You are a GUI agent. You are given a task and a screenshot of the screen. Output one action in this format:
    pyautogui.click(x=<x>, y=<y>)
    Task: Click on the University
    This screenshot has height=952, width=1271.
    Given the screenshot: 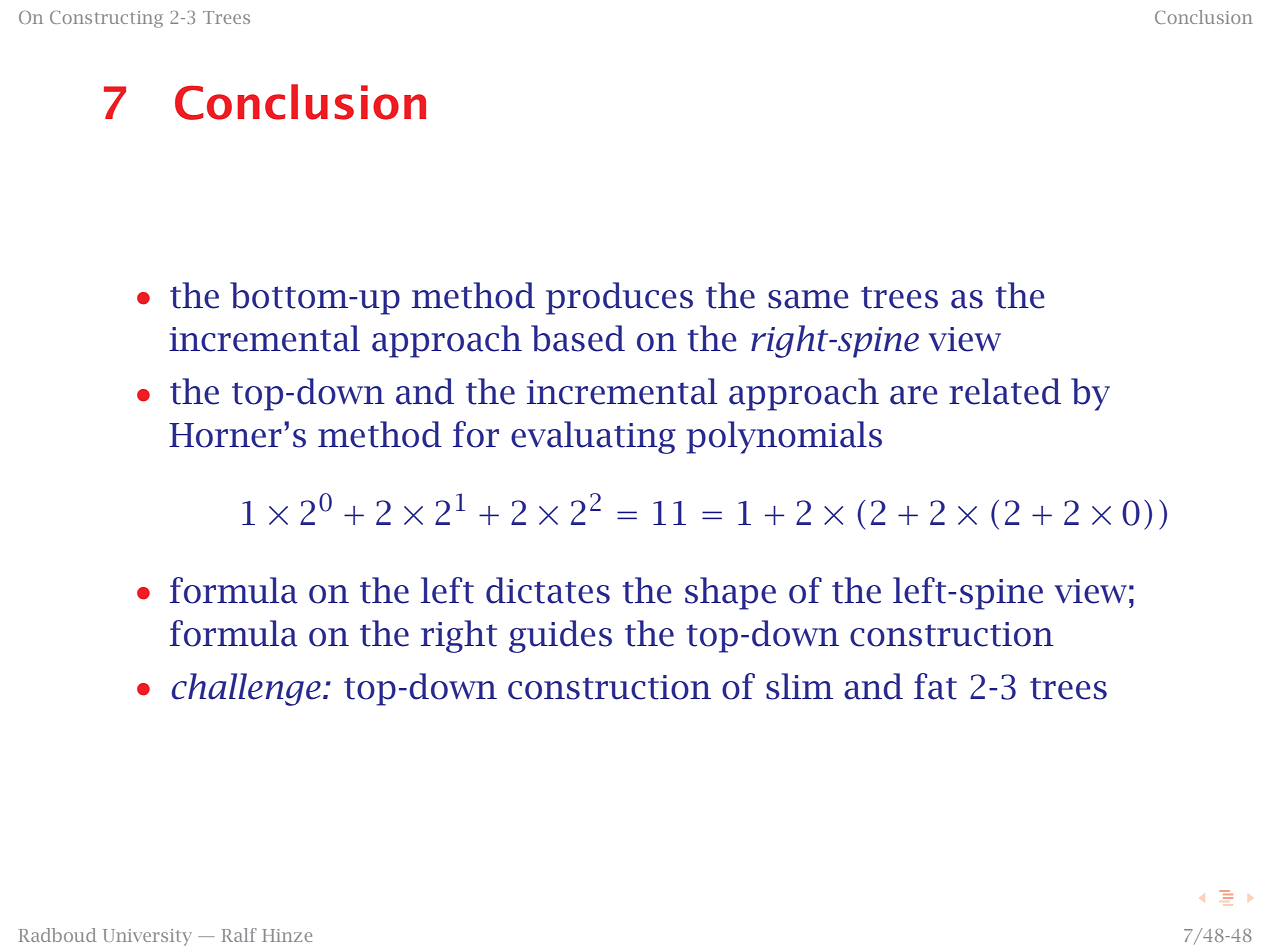 What is the action you would take?
    pyautogui.click(x=147, y=937)
